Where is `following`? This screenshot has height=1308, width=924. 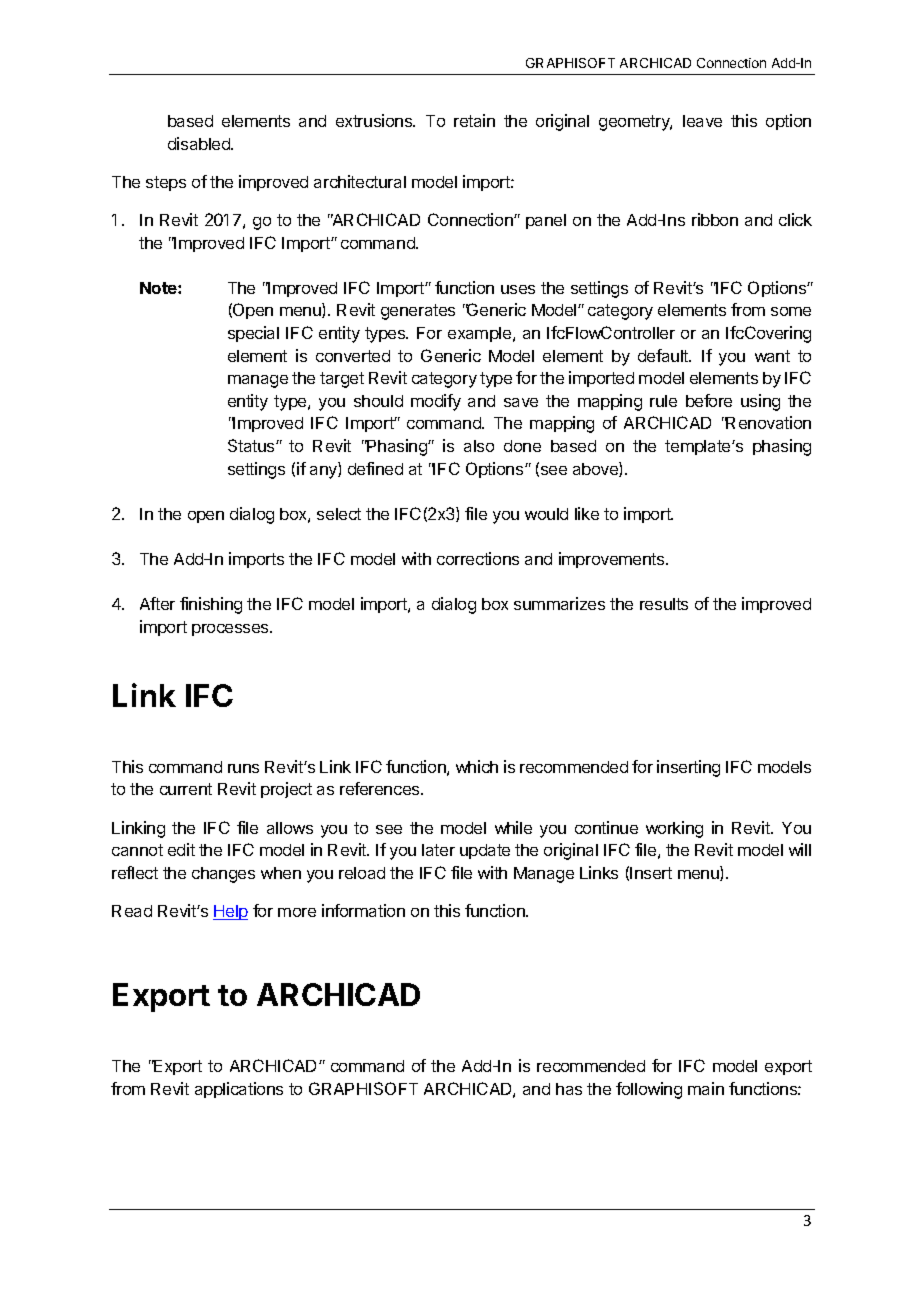
following is located at coordinates (649, 1090).
